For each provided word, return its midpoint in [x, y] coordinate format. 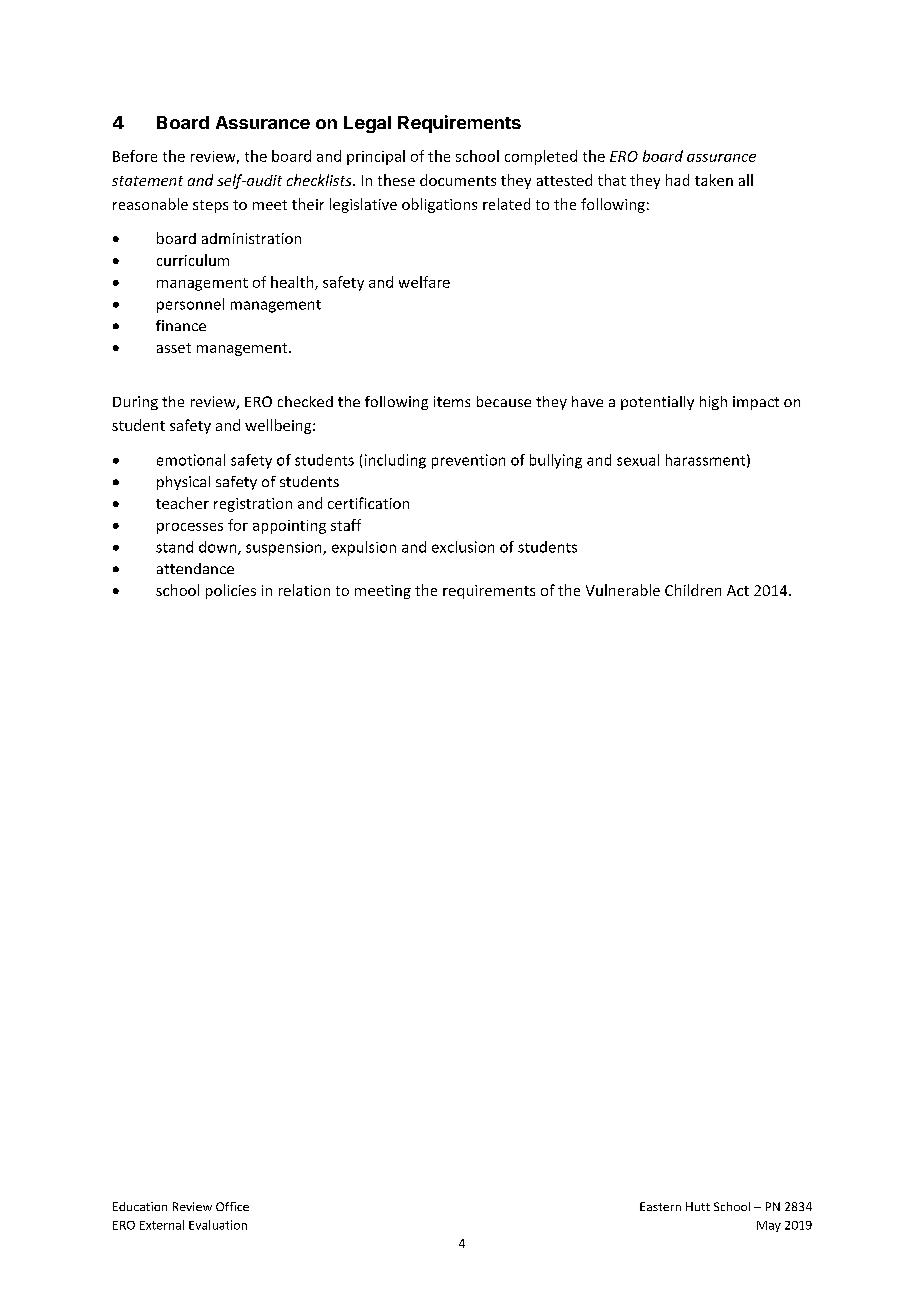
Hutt [698, 1206]
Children [693, 590]
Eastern [660, 1206]
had [677, 180]
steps [210, 206]
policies [231, 591]
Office [232, 1206]
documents [458, 180]
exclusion [463, 547]
